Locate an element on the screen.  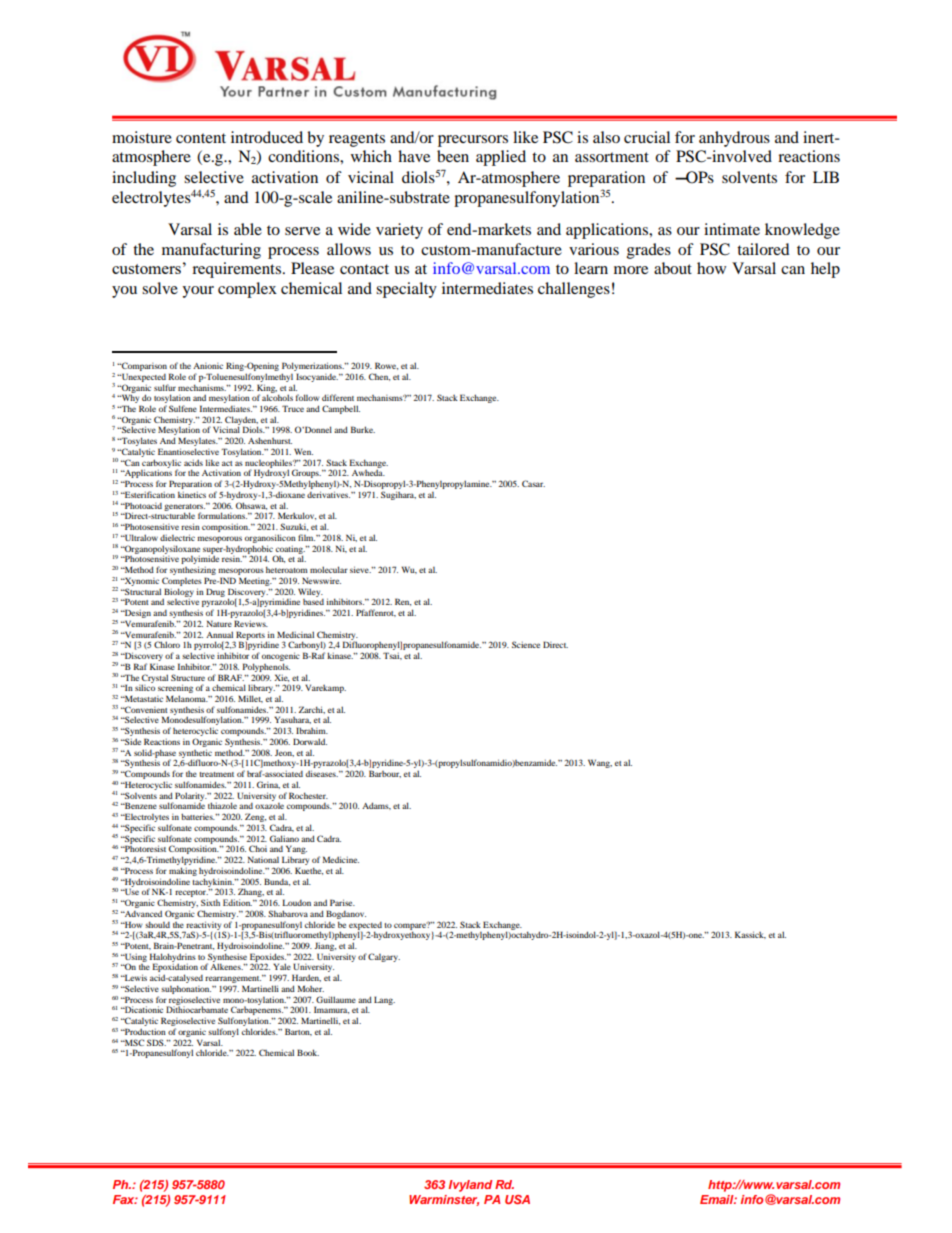
Guillaume is located at coordinates (336, 999).
